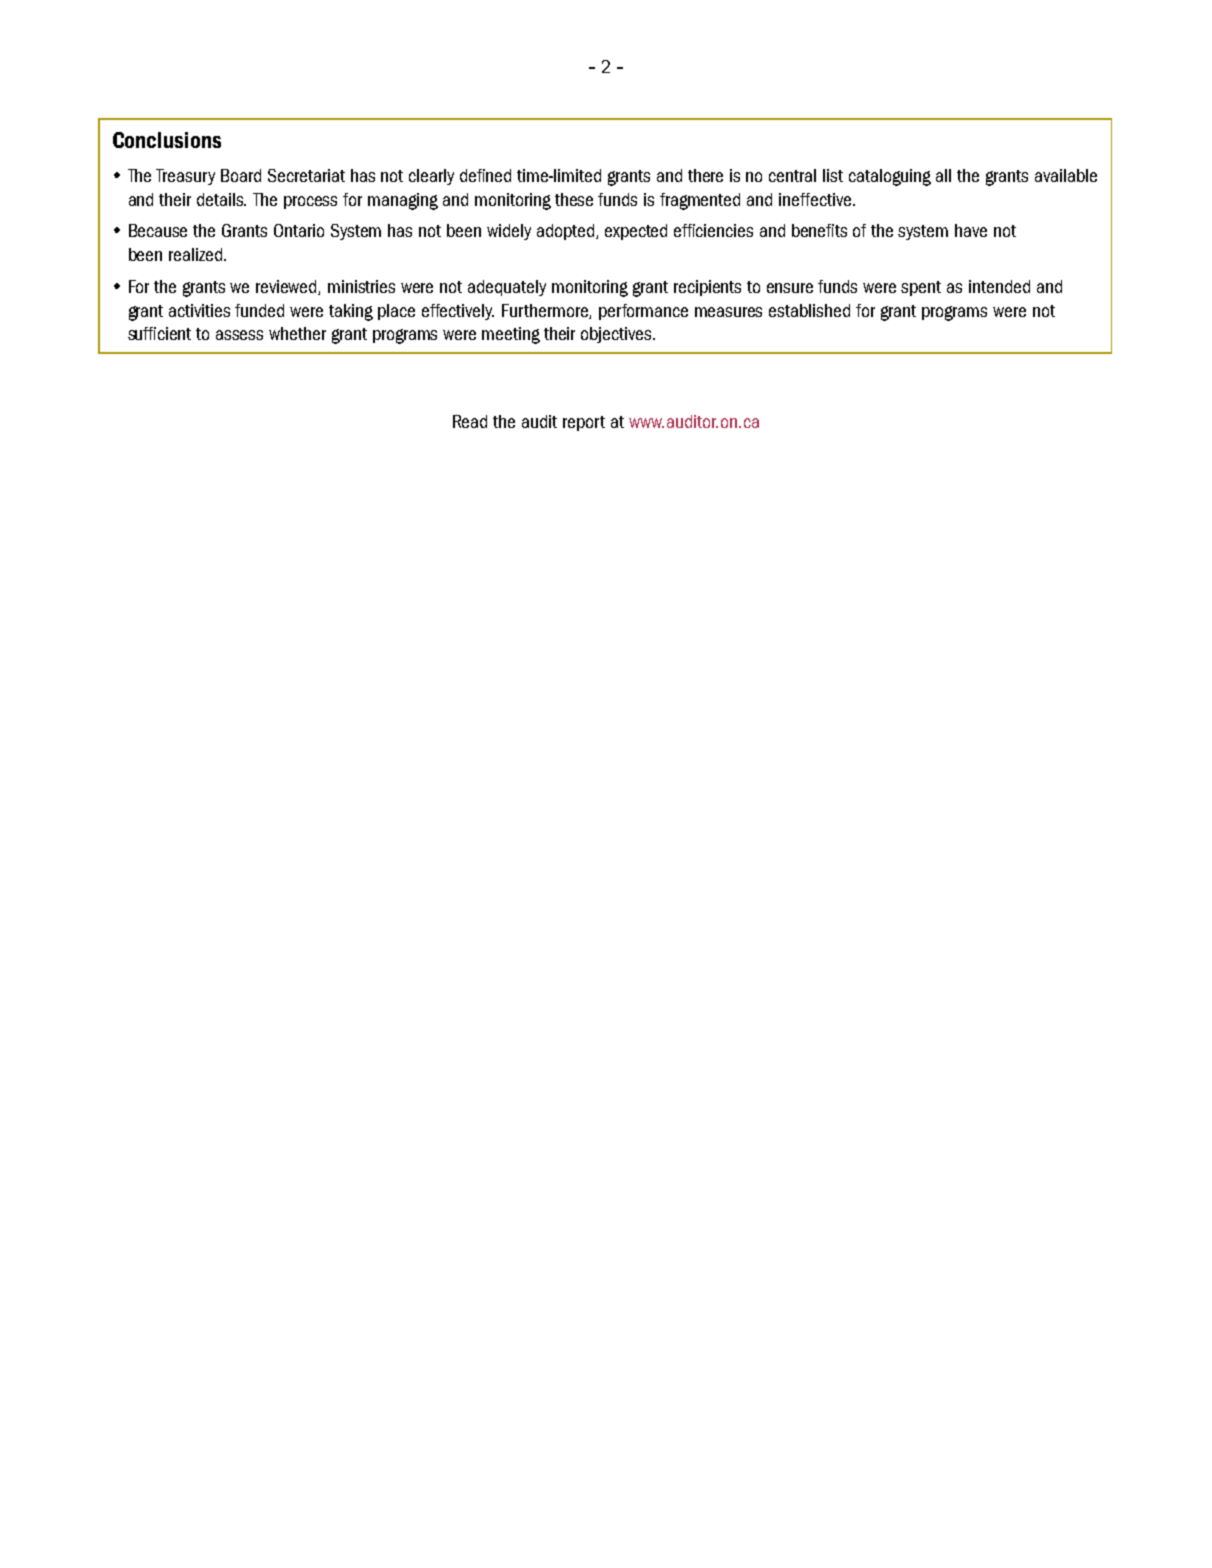 The image size is (1212, 1568). What do you see at coordinates (167, 140) in the document?
I see `Conclusions` at bounding box center [167, 140].
